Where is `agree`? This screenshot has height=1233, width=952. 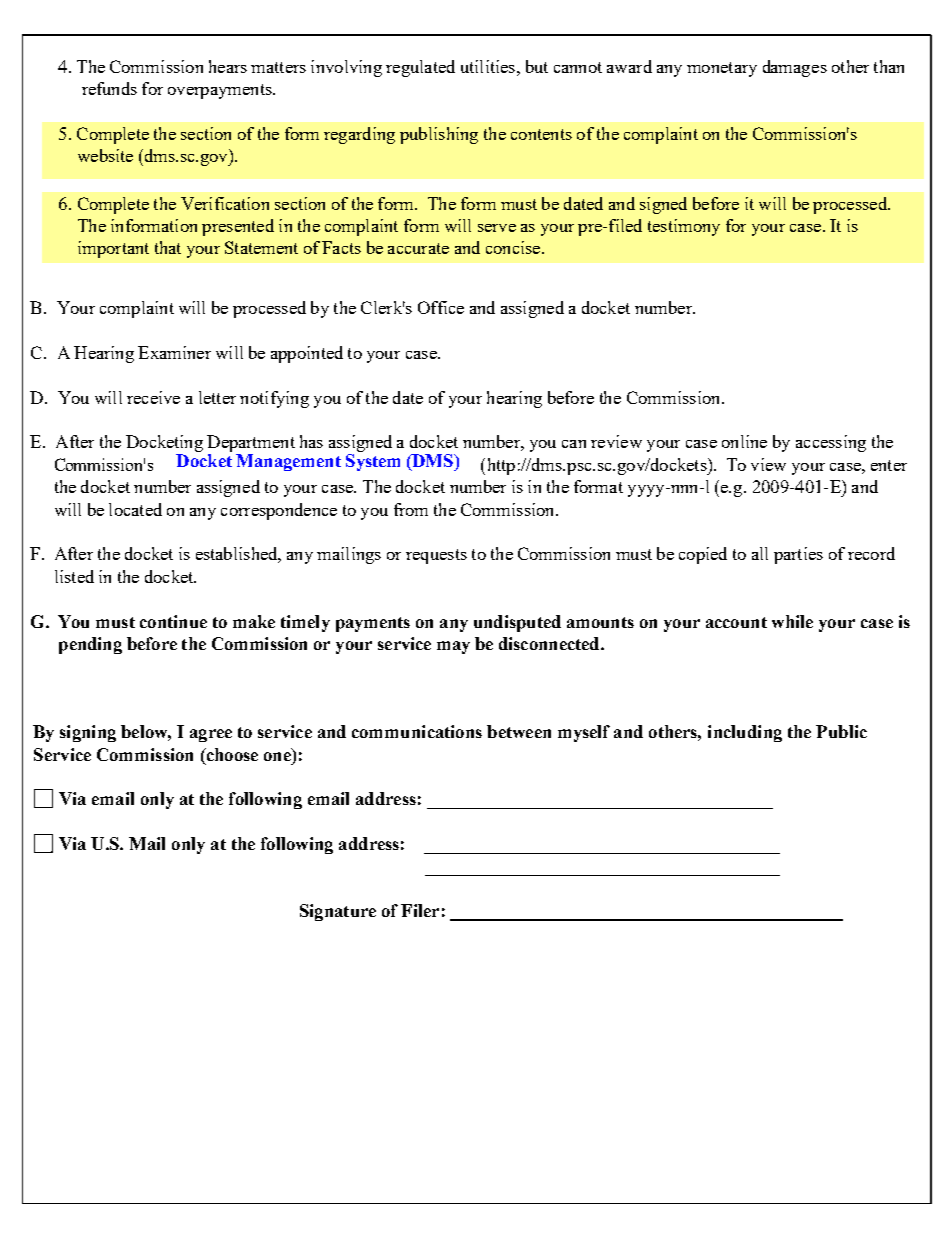 agree is located at coordinates (211, 735).
